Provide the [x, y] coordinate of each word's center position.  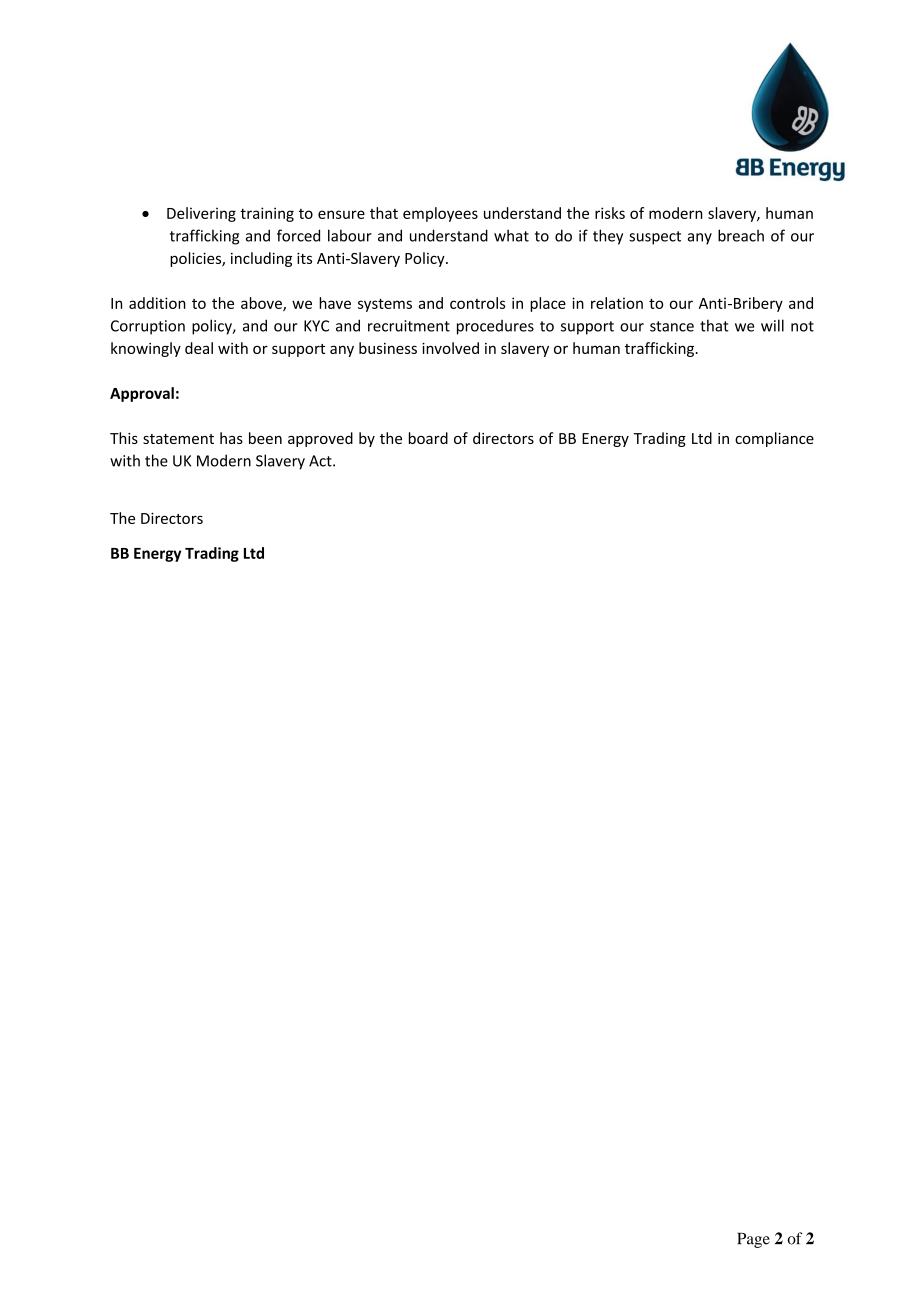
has [231, 438]
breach [741, 235]
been [265, 438]
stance [672, 326]
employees [440, 214]
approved [320, 439]
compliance [774, 439]
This [124, 438]
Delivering [201, 214]
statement [178, 439]
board [428, 438]
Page [753, 1240]
